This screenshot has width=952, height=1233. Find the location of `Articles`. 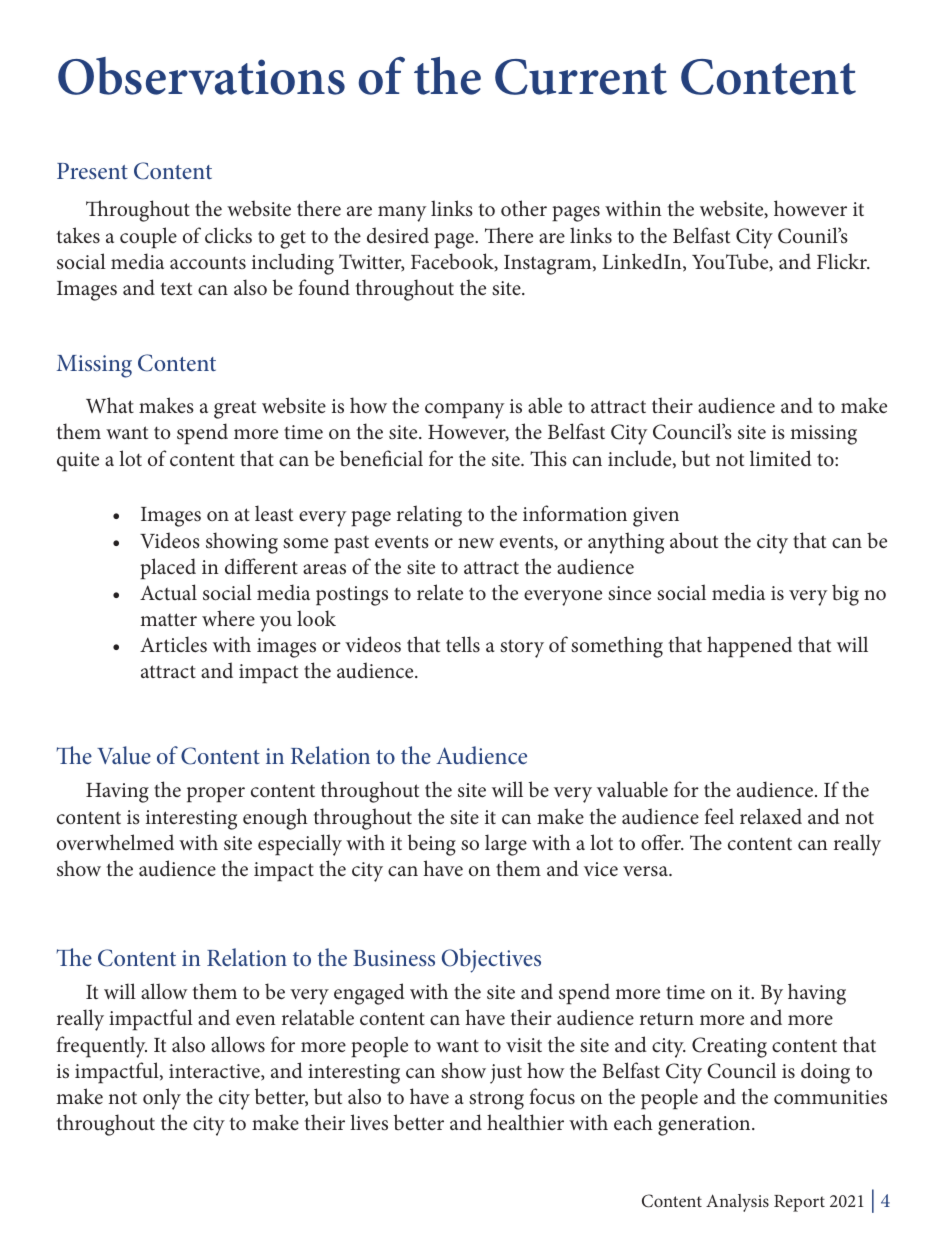

Articles is located at coordinates (173, 644).
